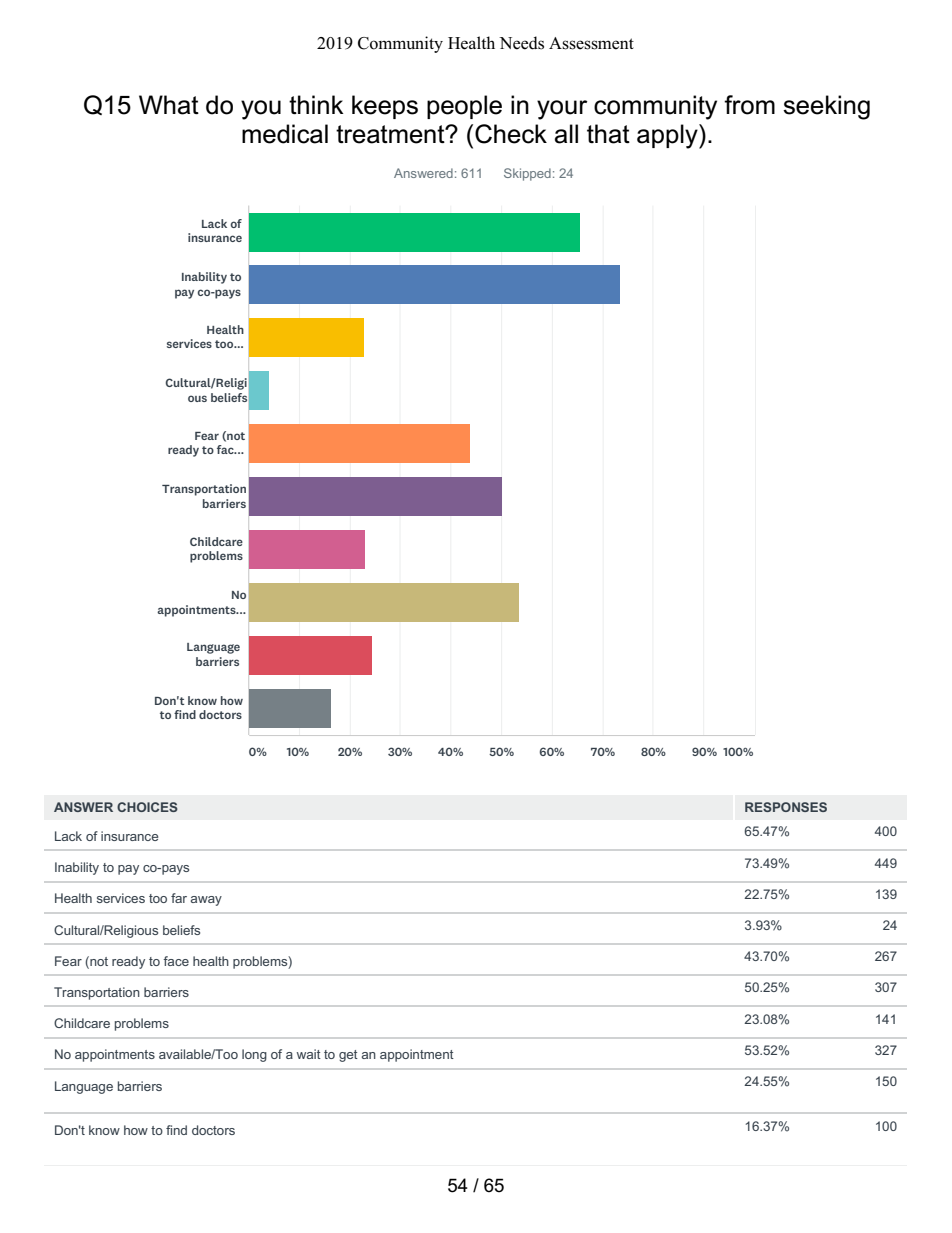  Describe the element at coordinates (254, 1055) in the screenshot. I see `long` at that location.
